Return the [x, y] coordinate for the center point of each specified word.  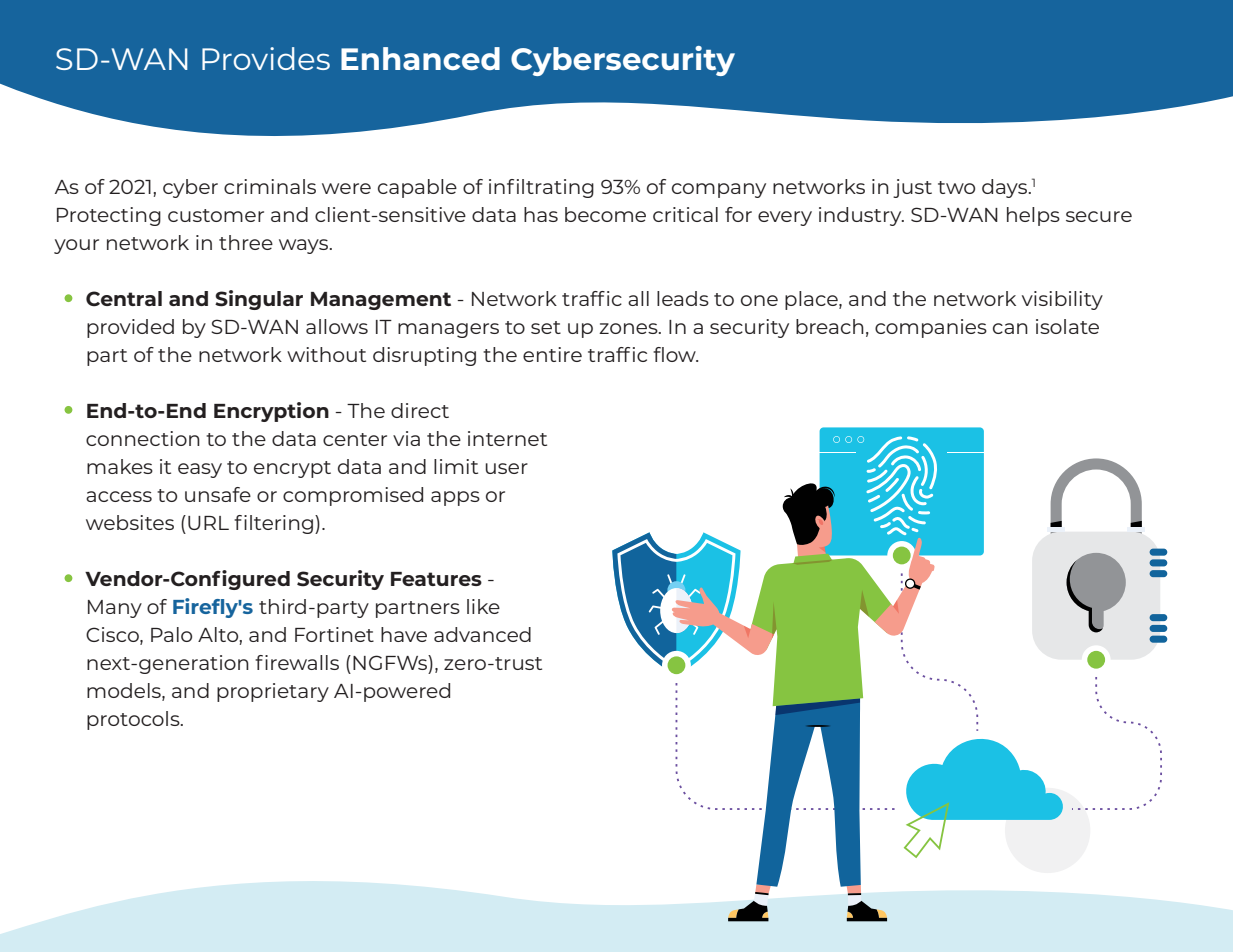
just [912, 188]
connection [143, 438]
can [1010, 328]
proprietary [273, 692]
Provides [266, 58]
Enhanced [420, 58]
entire [552, 354]
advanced [482, 634]
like [483, 606]
